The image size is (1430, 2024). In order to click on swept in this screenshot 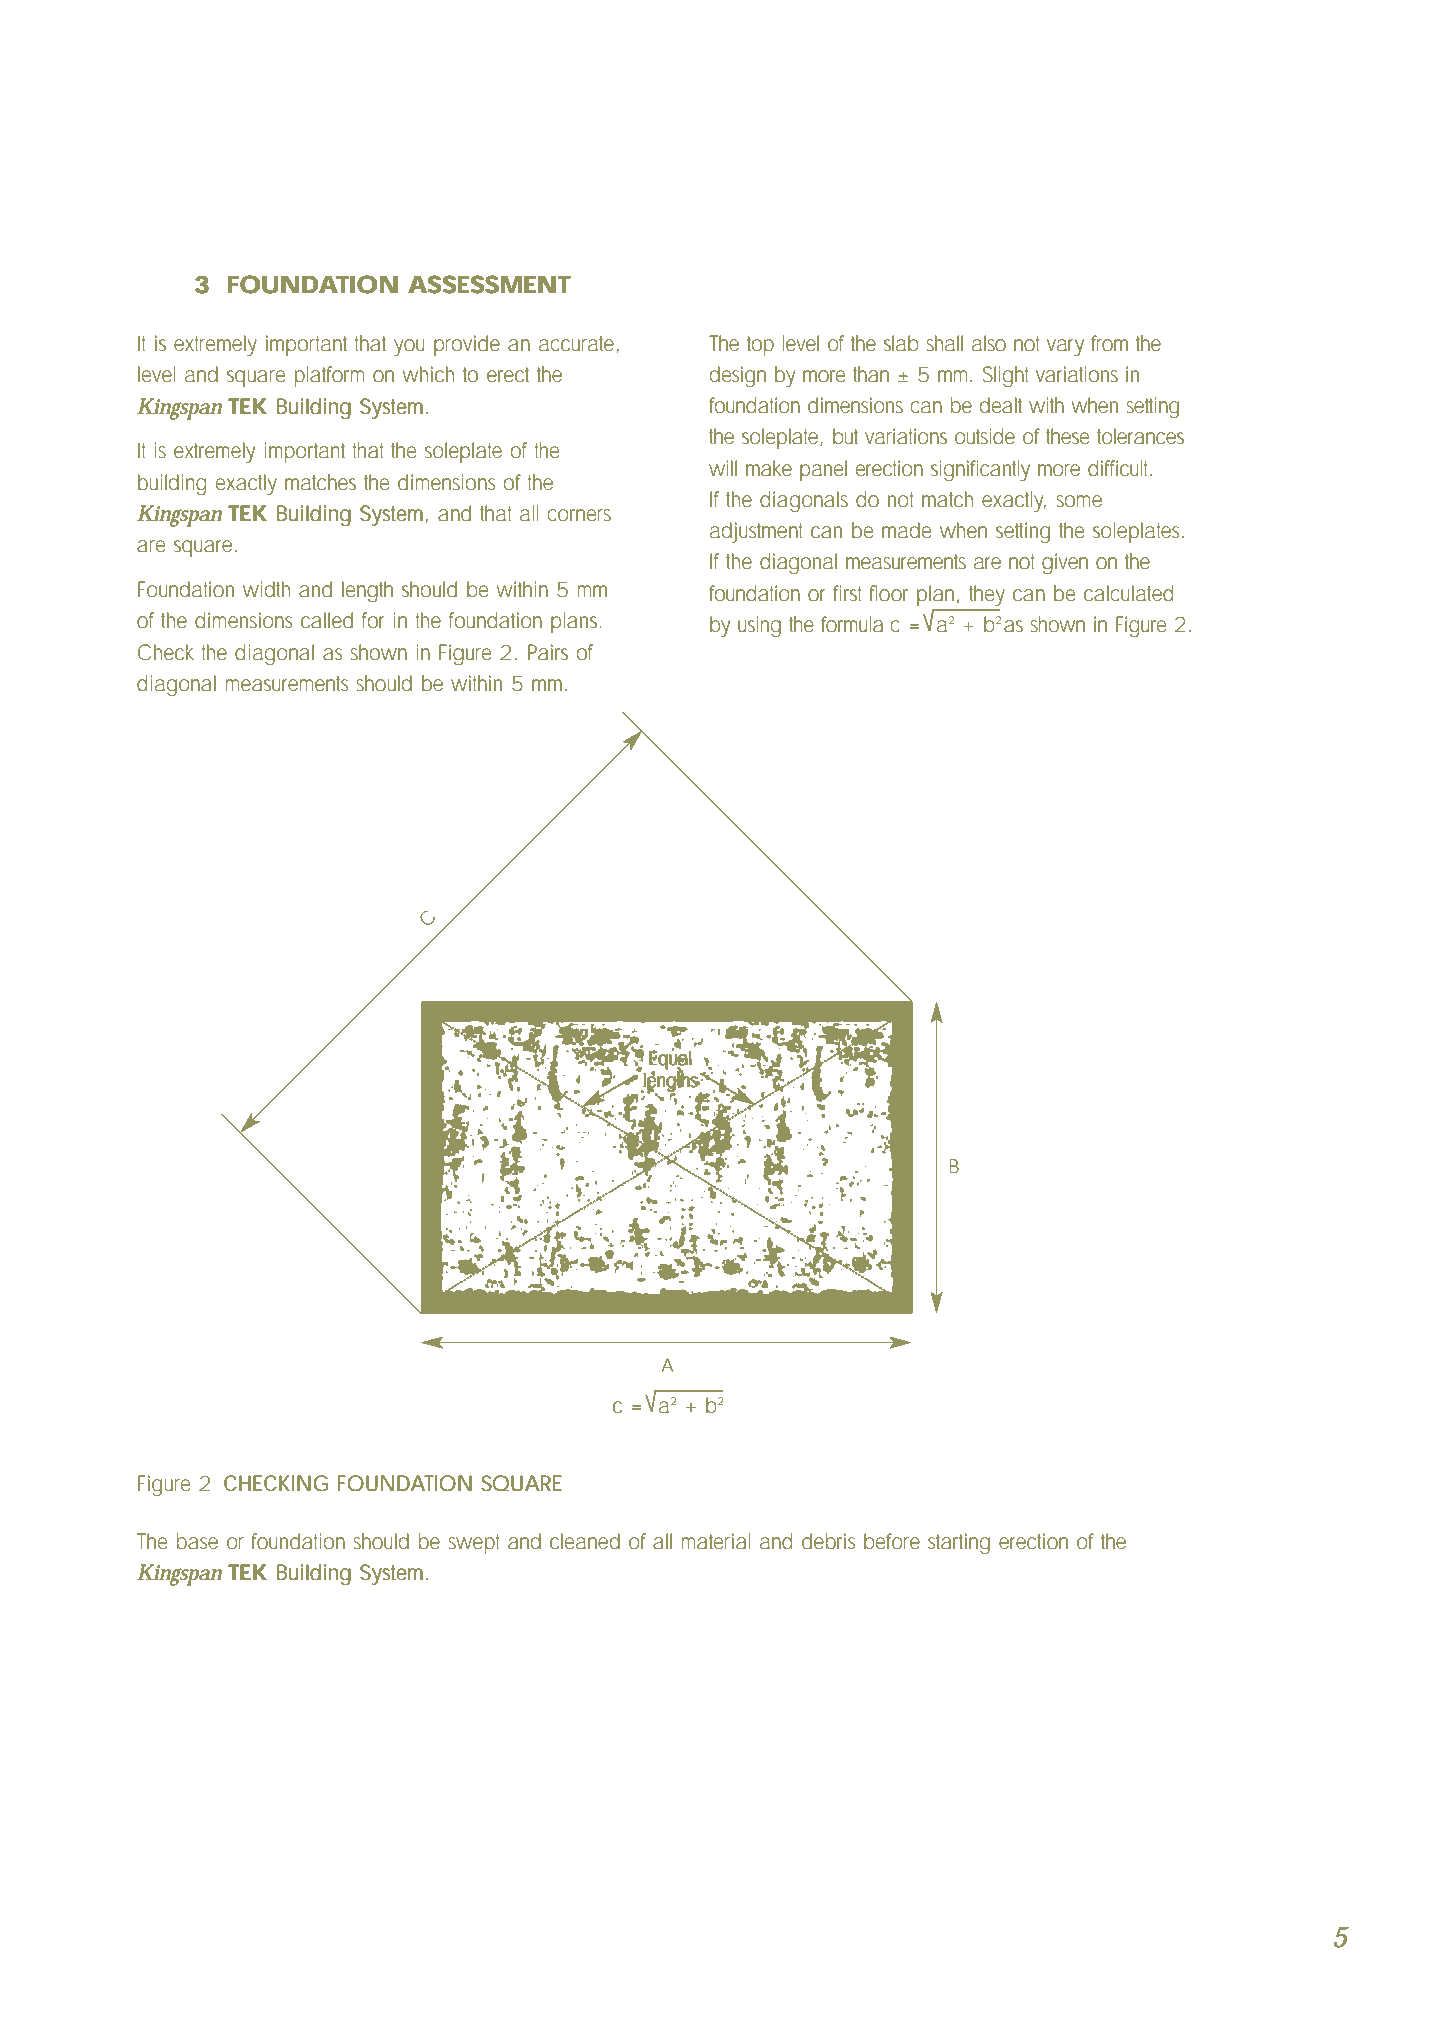, I will do `click(474, 1544)`.
